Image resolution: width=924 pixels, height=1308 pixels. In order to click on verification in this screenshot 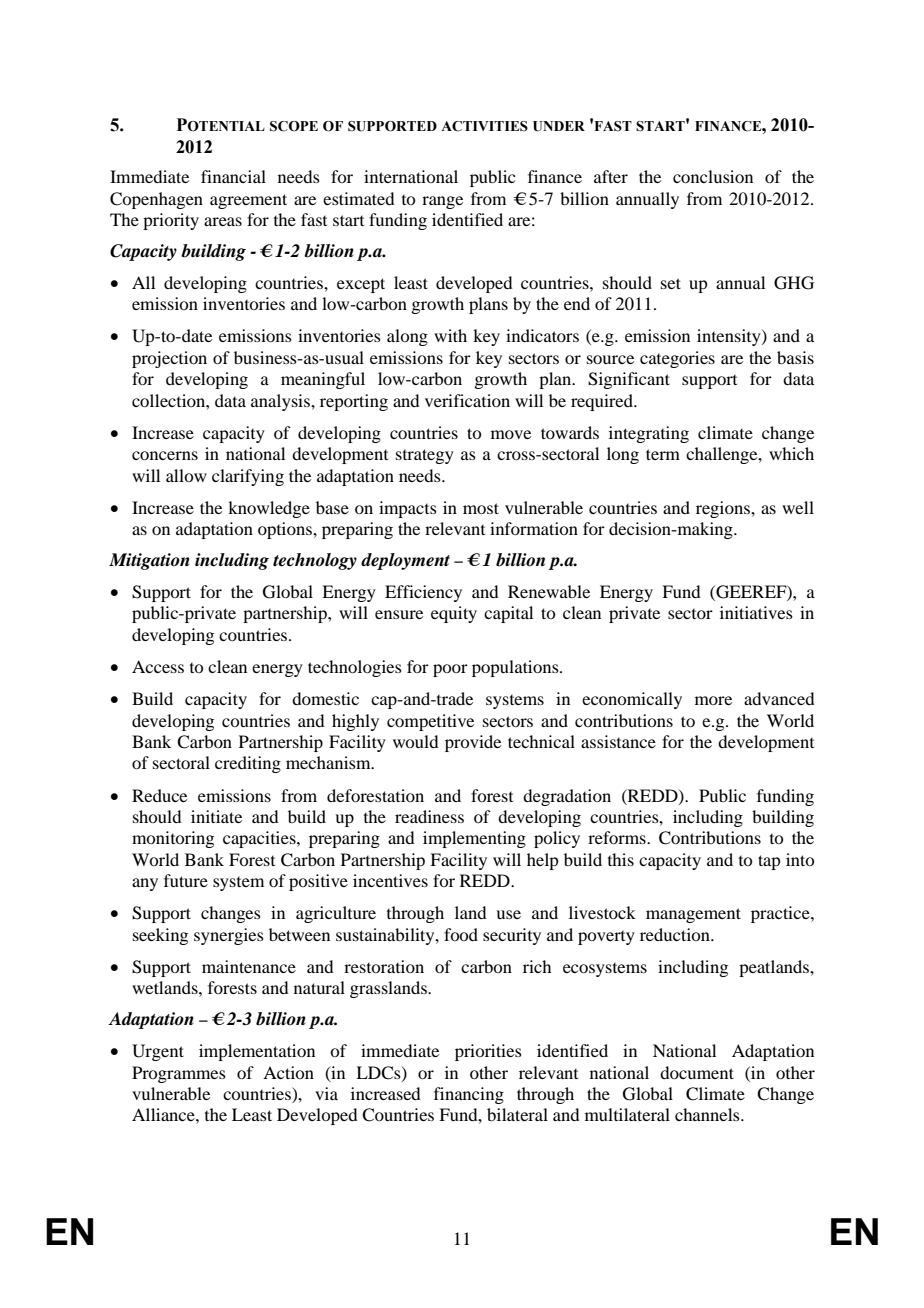, I will do `click(467, 400)`.
